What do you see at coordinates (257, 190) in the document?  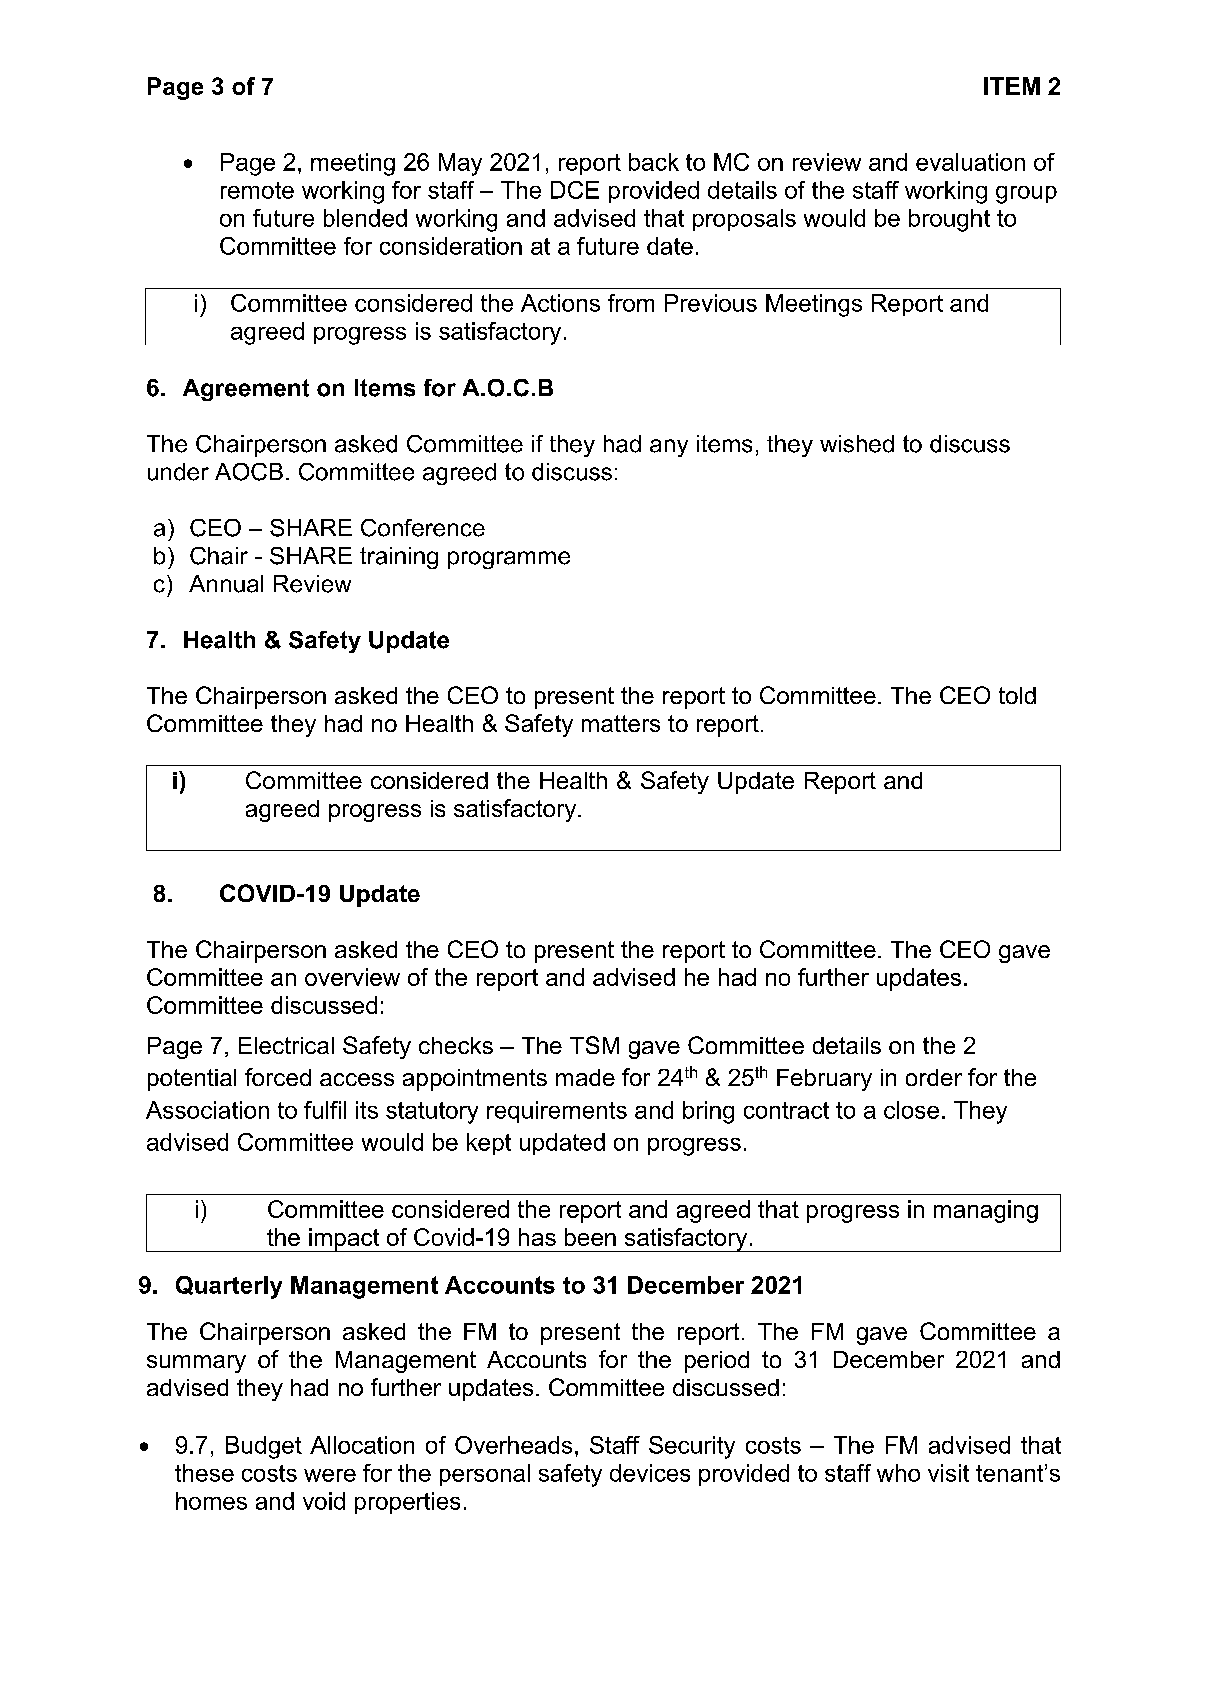 I see `remote` at bounding box center [257, 190].
